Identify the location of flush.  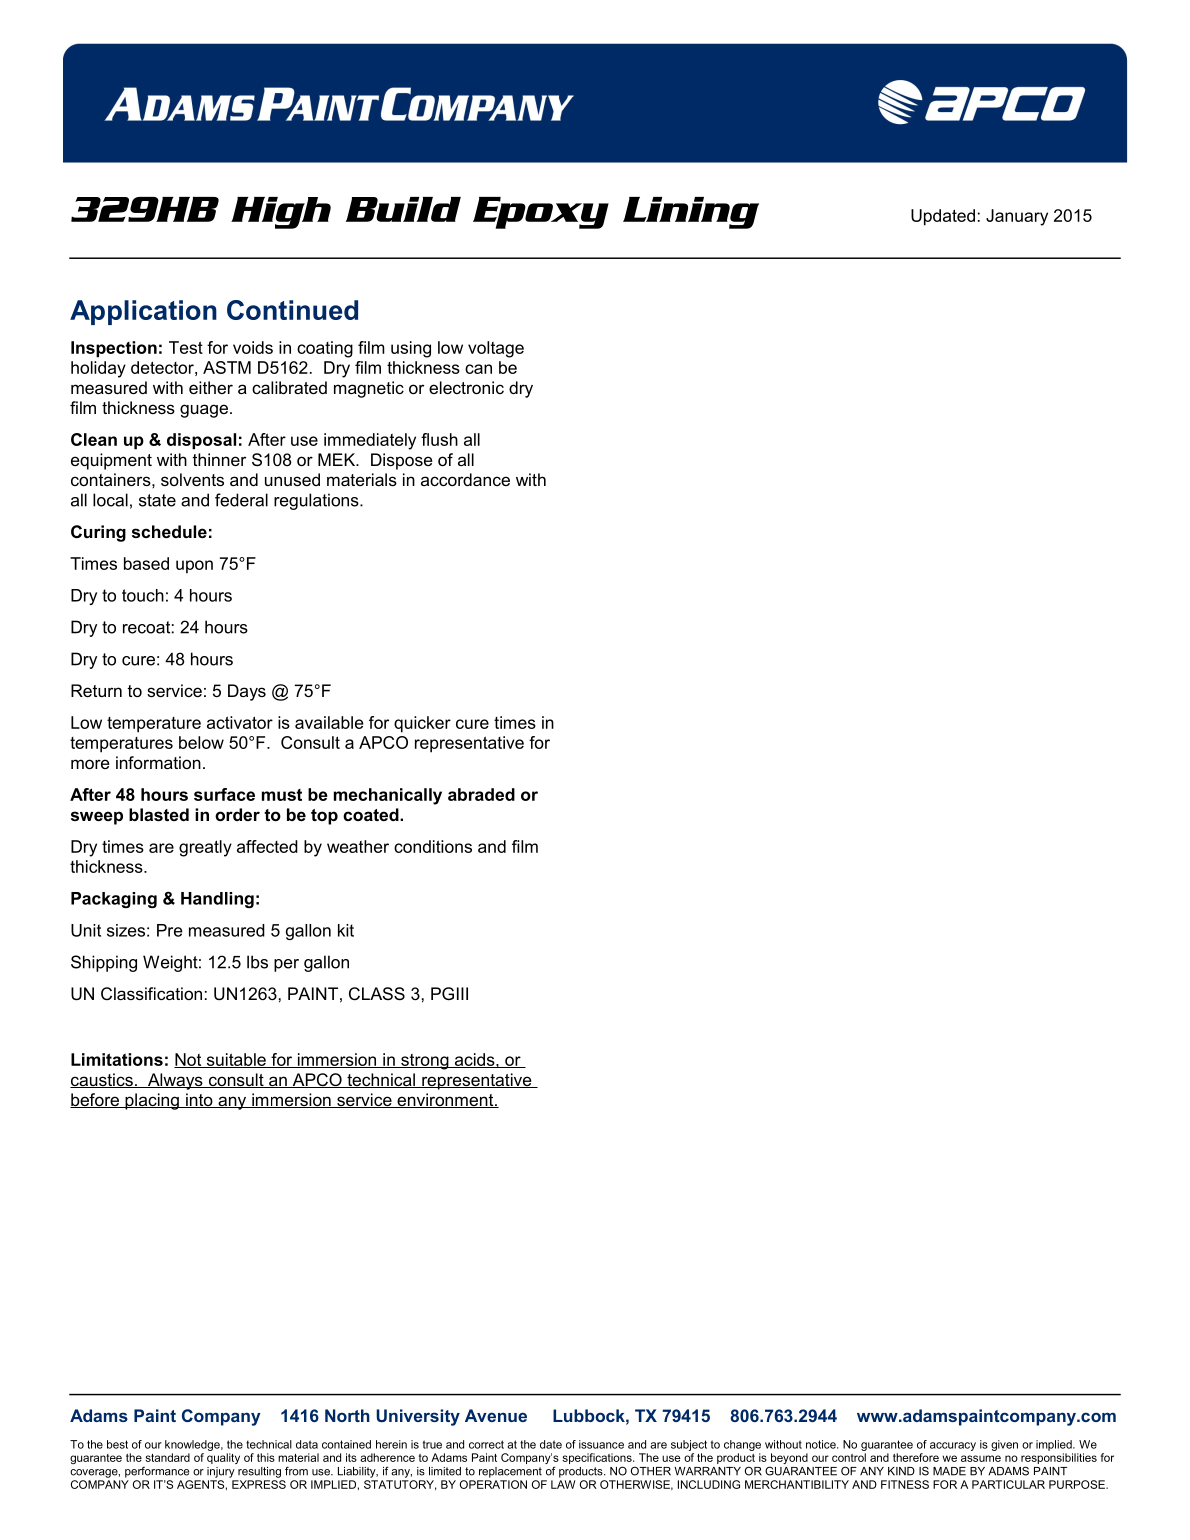
(439, 439).
